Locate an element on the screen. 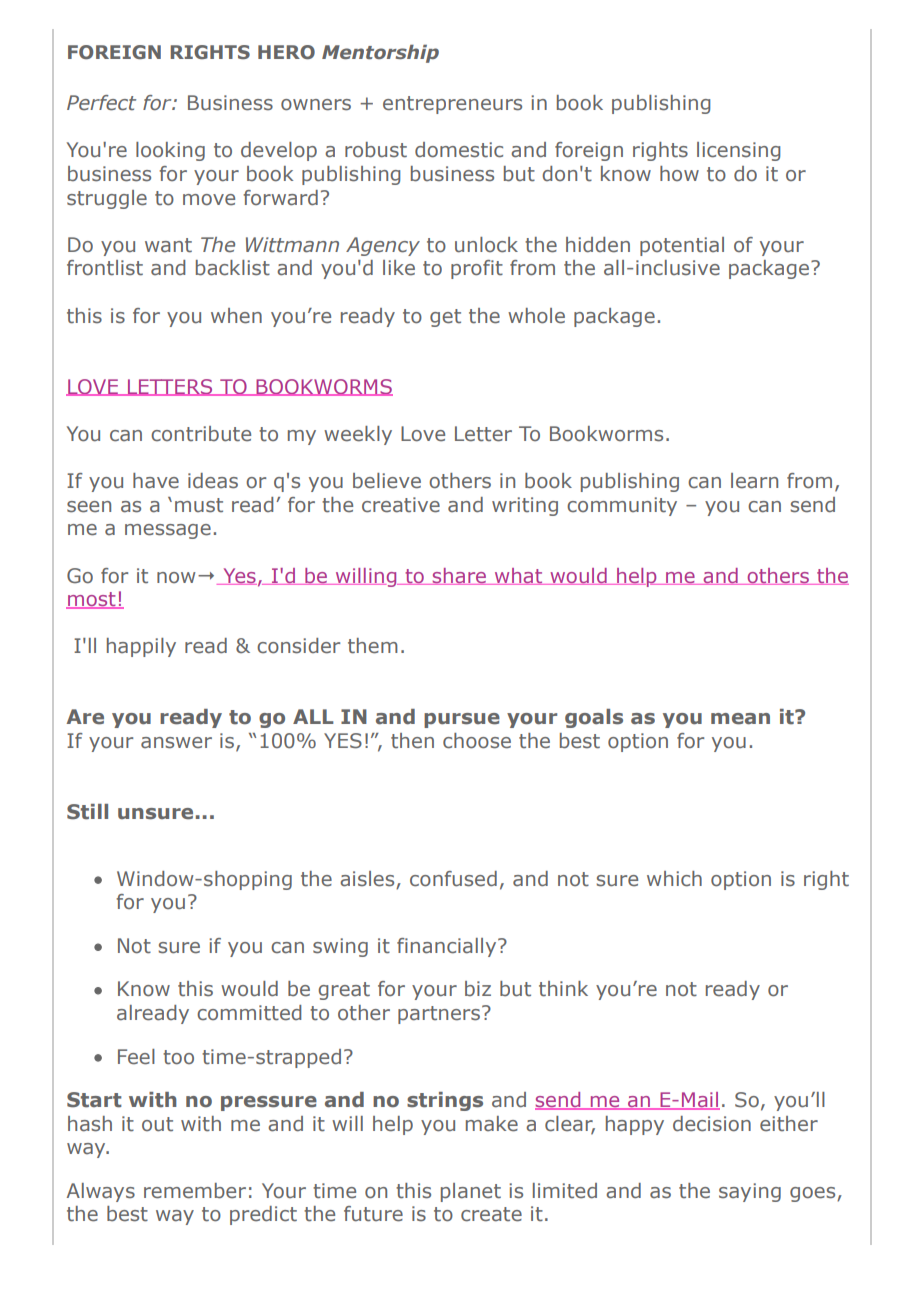  licensing is located at coordinates (738, 151).
